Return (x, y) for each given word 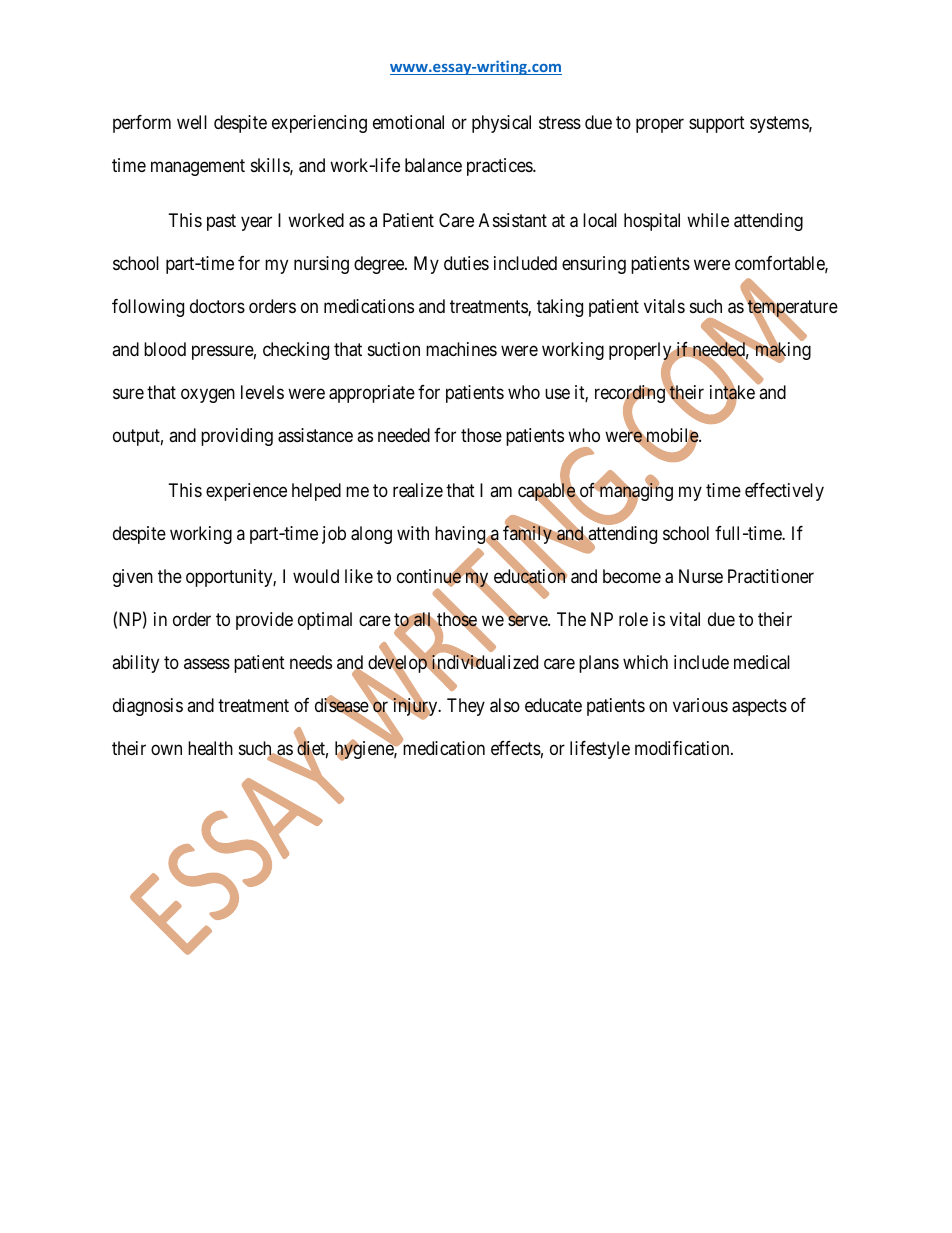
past (221, 222)
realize (418, 490)
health (210, 748)
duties (466, 263)
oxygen (208, 395)
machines (461, 349)
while (708, 220)
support (717, 124)
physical (501, 124)
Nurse (701, 576)
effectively (784, 492)
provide (264, 621)
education (530, 577)
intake (732, 393)
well (192, 122)
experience (246, 492)
